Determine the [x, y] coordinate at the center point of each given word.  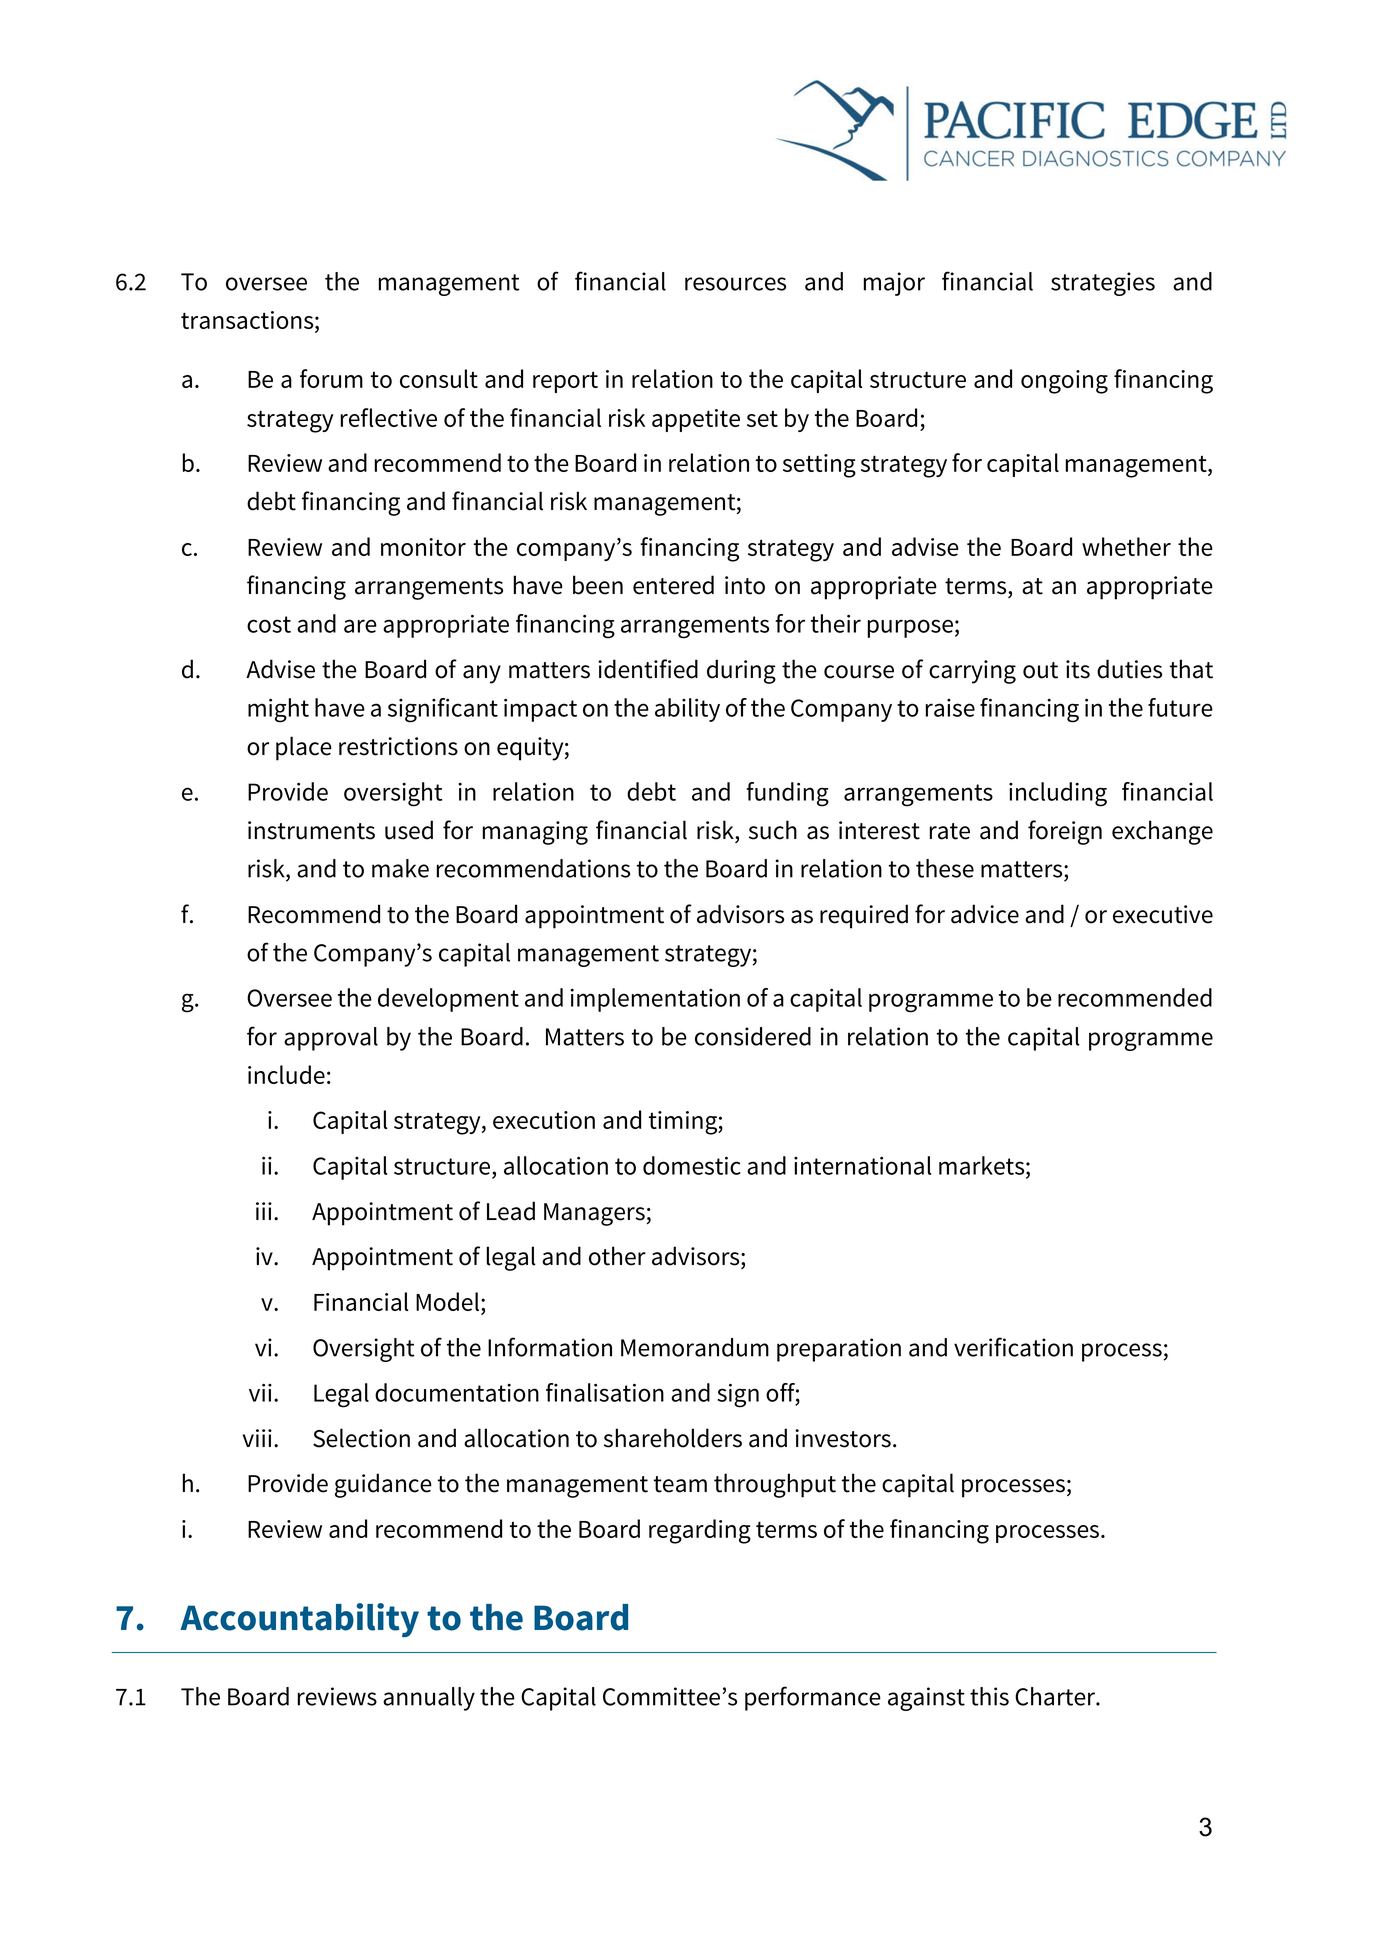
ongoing [1064, 382]
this [989, 1696]
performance [813, 1698]
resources [735, 284]
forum [331, 378]
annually [429, 1699]
